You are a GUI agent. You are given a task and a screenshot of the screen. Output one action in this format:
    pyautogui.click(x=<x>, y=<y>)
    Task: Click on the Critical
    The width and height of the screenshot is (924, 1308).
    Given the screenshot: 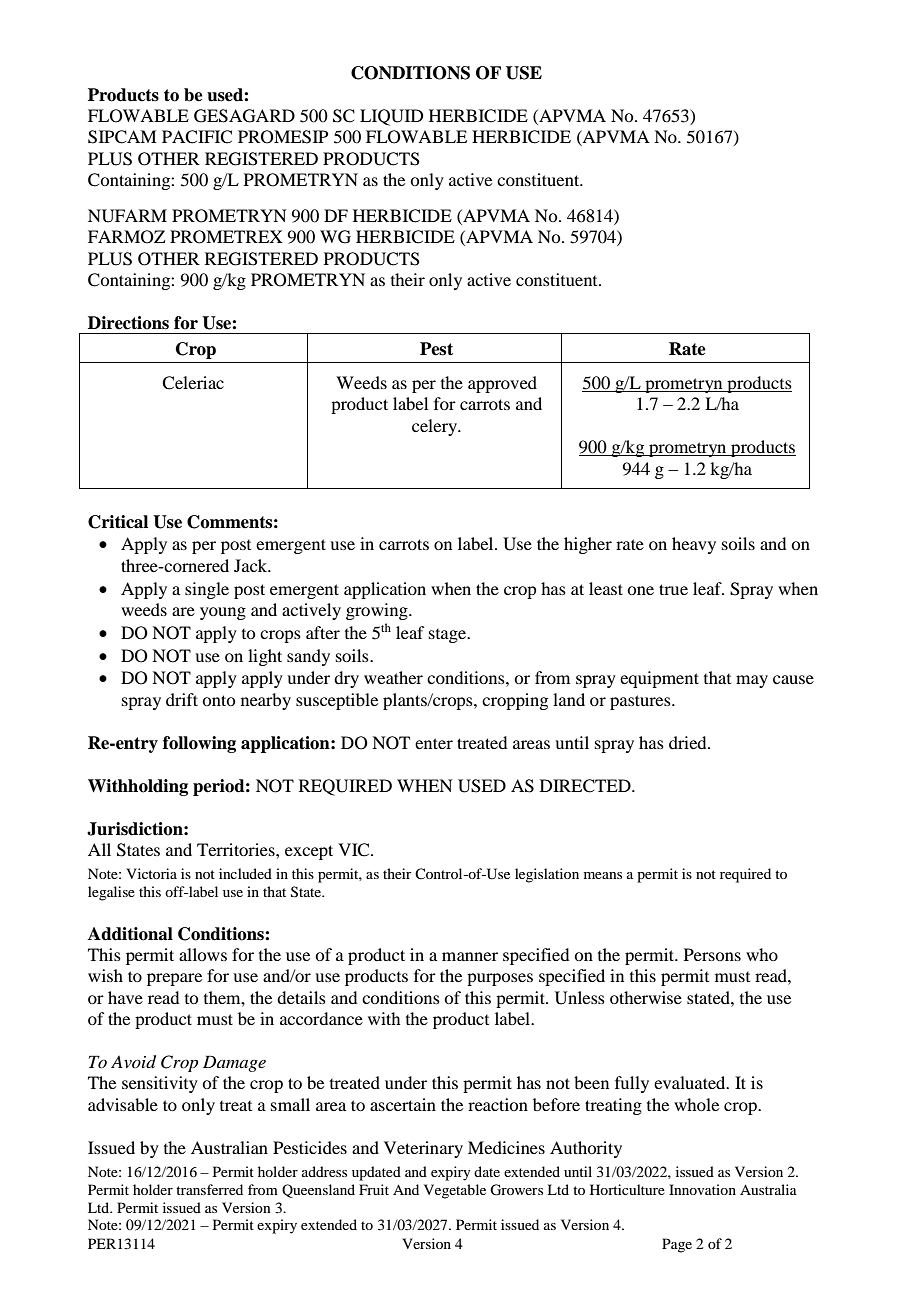 What is the action you would take?
    pyautogui.click(x=118, y=522)
